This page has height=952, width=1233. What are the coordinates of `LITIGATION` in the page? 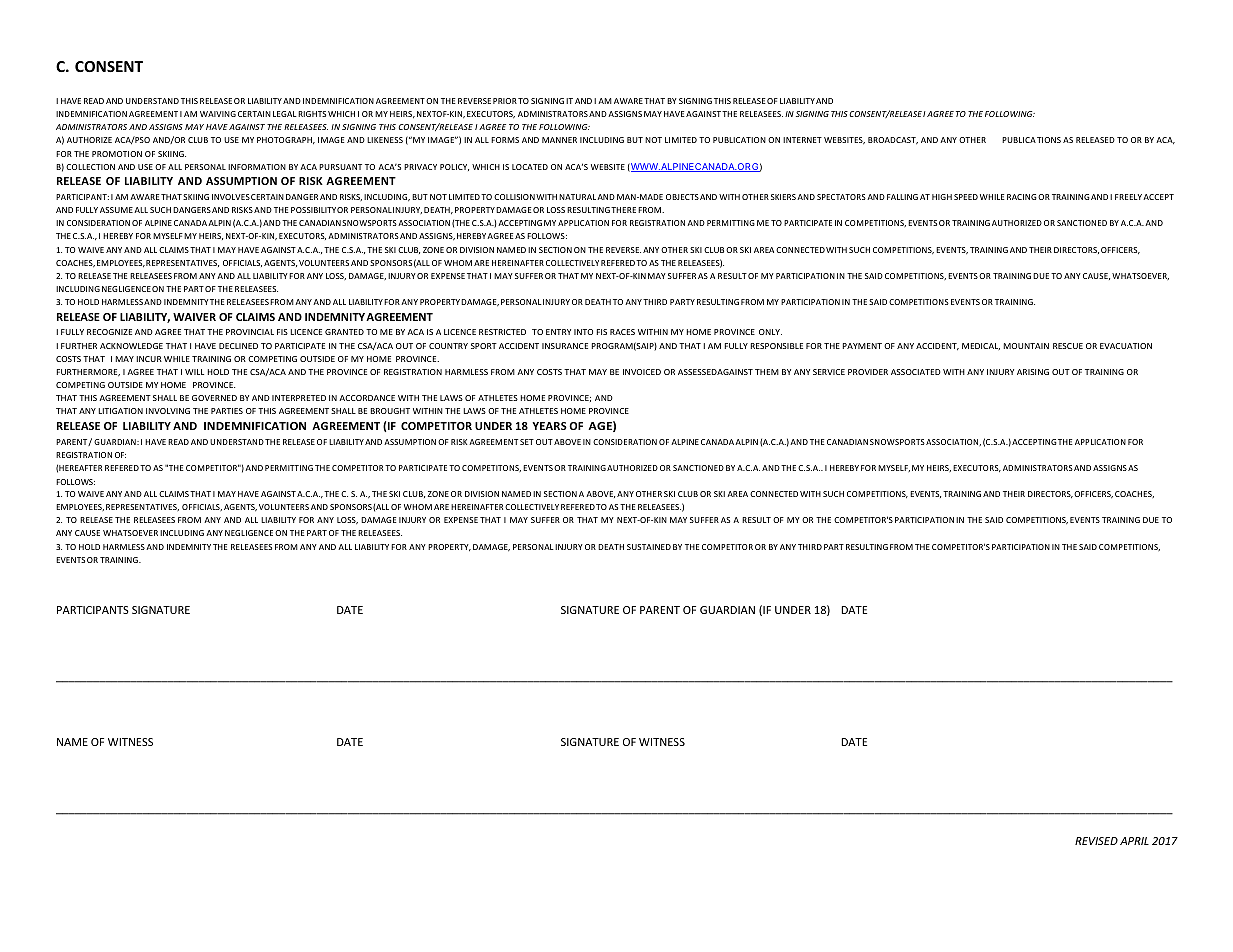 It's located at (121, 411).
